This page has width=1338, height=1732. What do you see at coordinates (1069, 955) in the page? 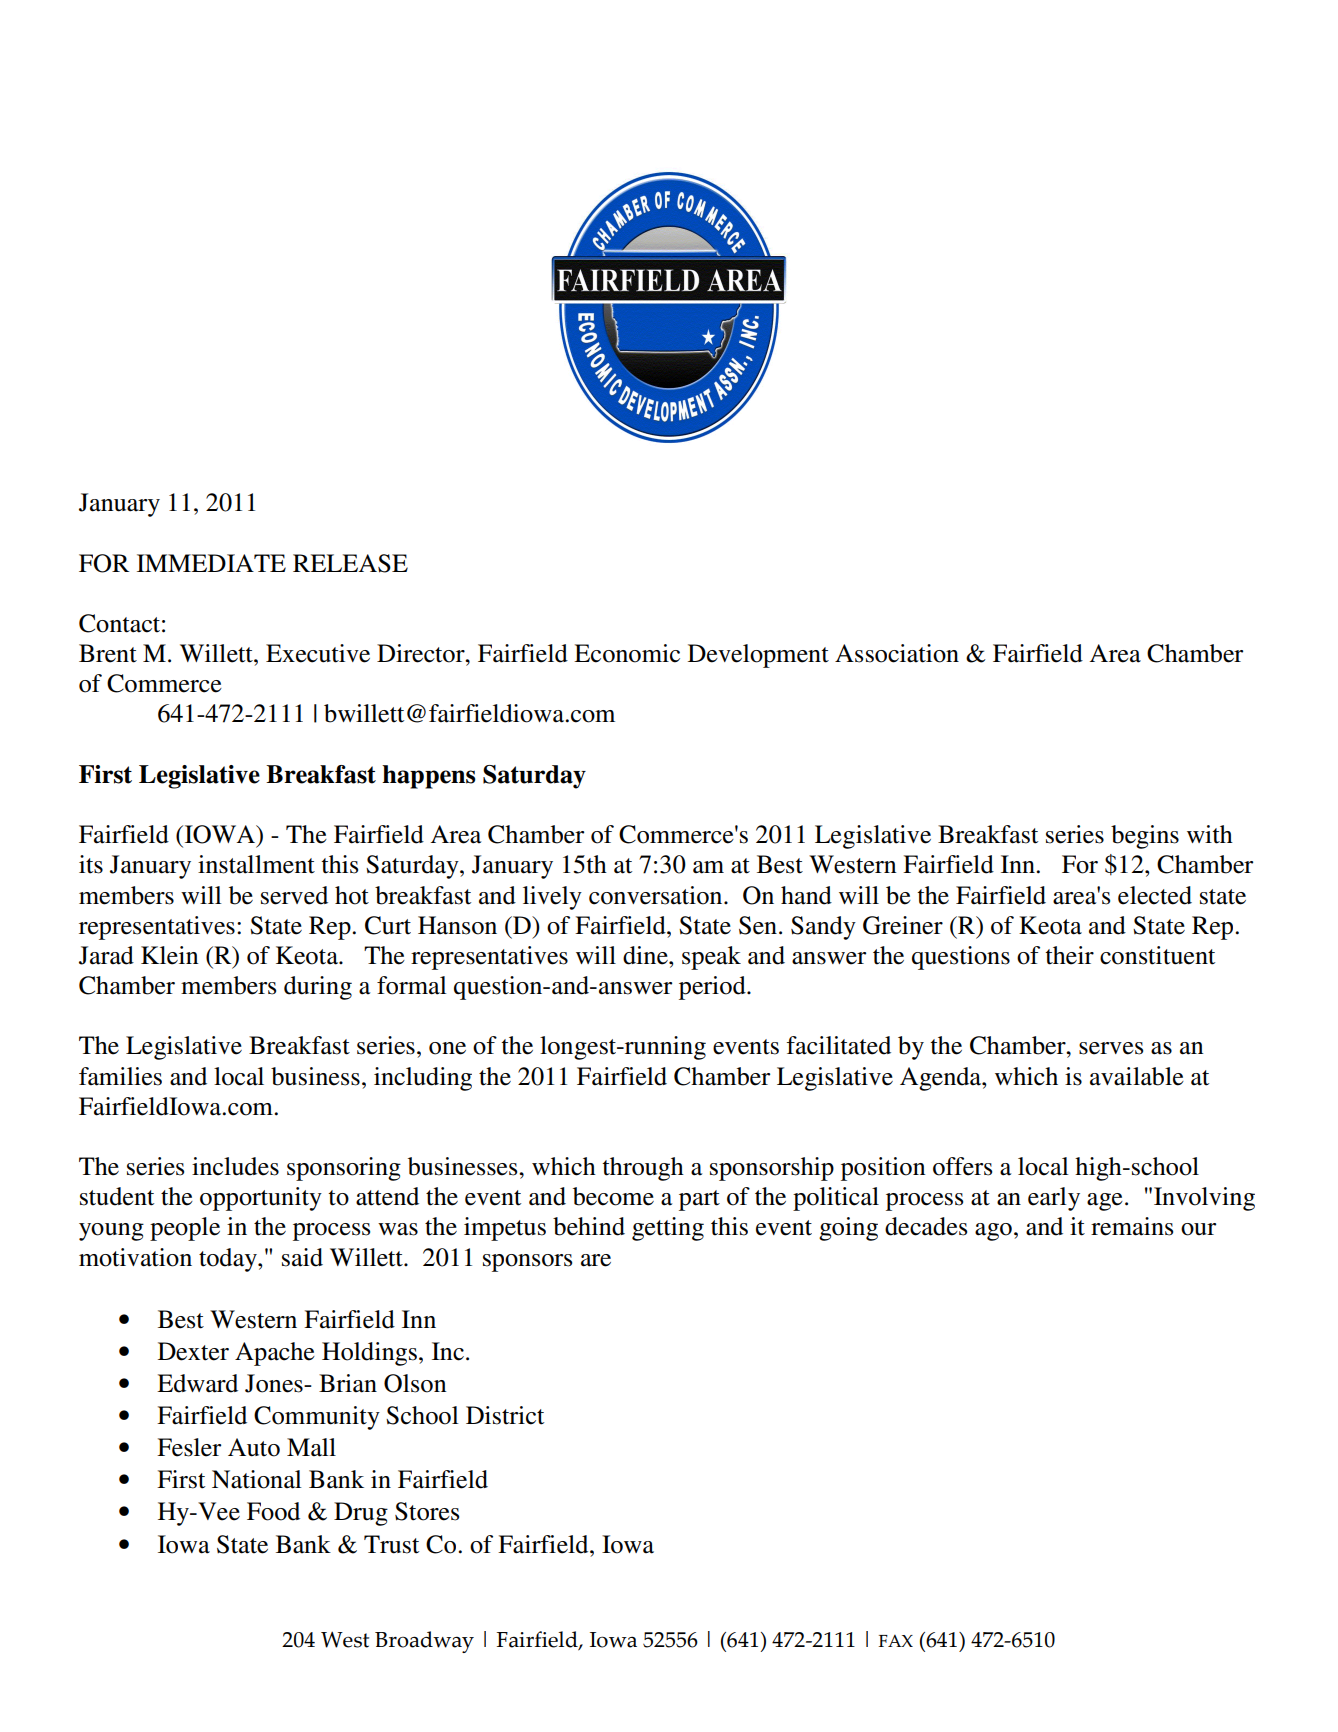
I see `their` at bounding box center [1069, 955].
